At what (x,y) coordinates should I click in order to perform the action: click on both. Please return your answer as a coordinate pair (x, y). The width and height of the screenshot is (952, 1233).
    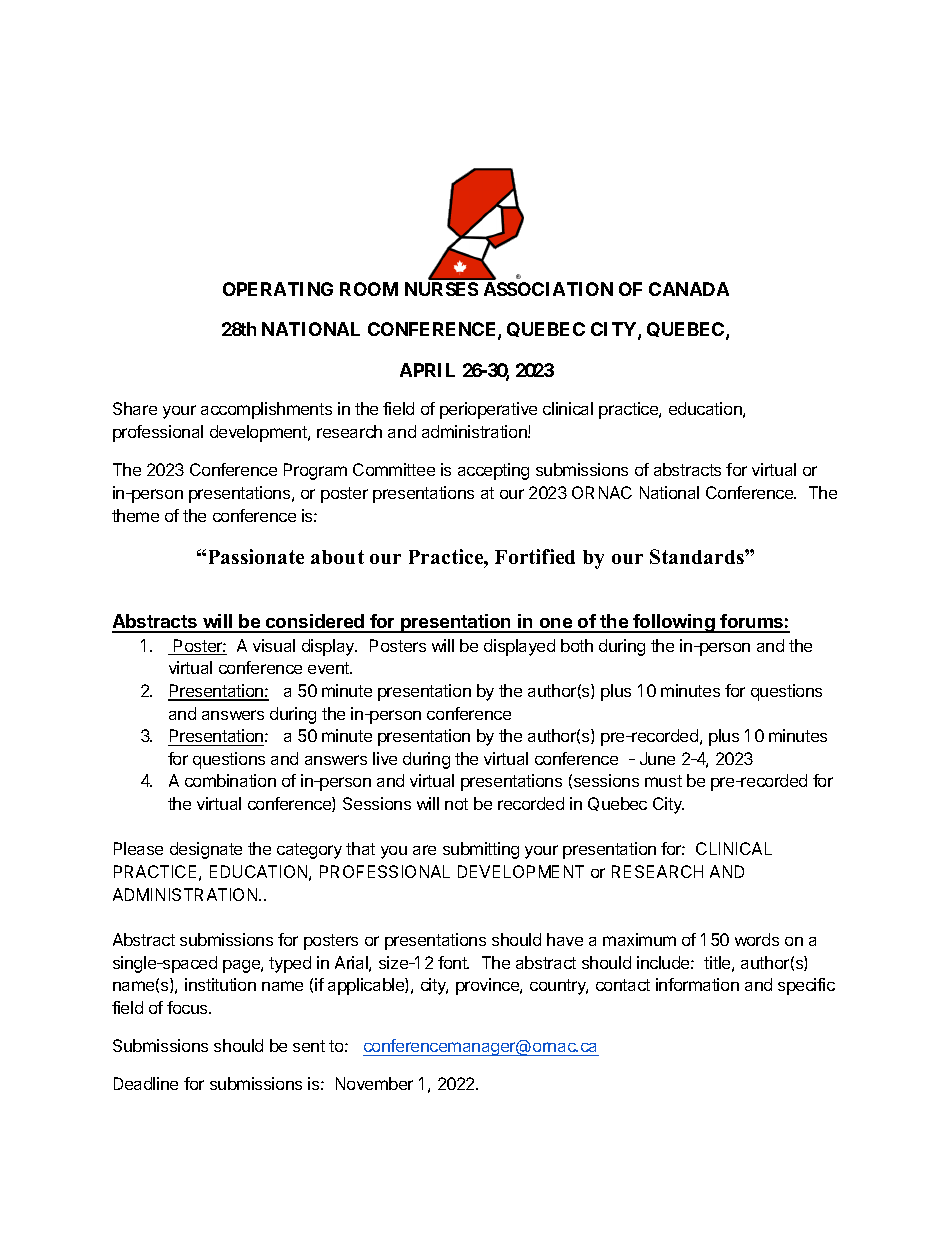
    Looking at the image, I should click on (577, 645).
